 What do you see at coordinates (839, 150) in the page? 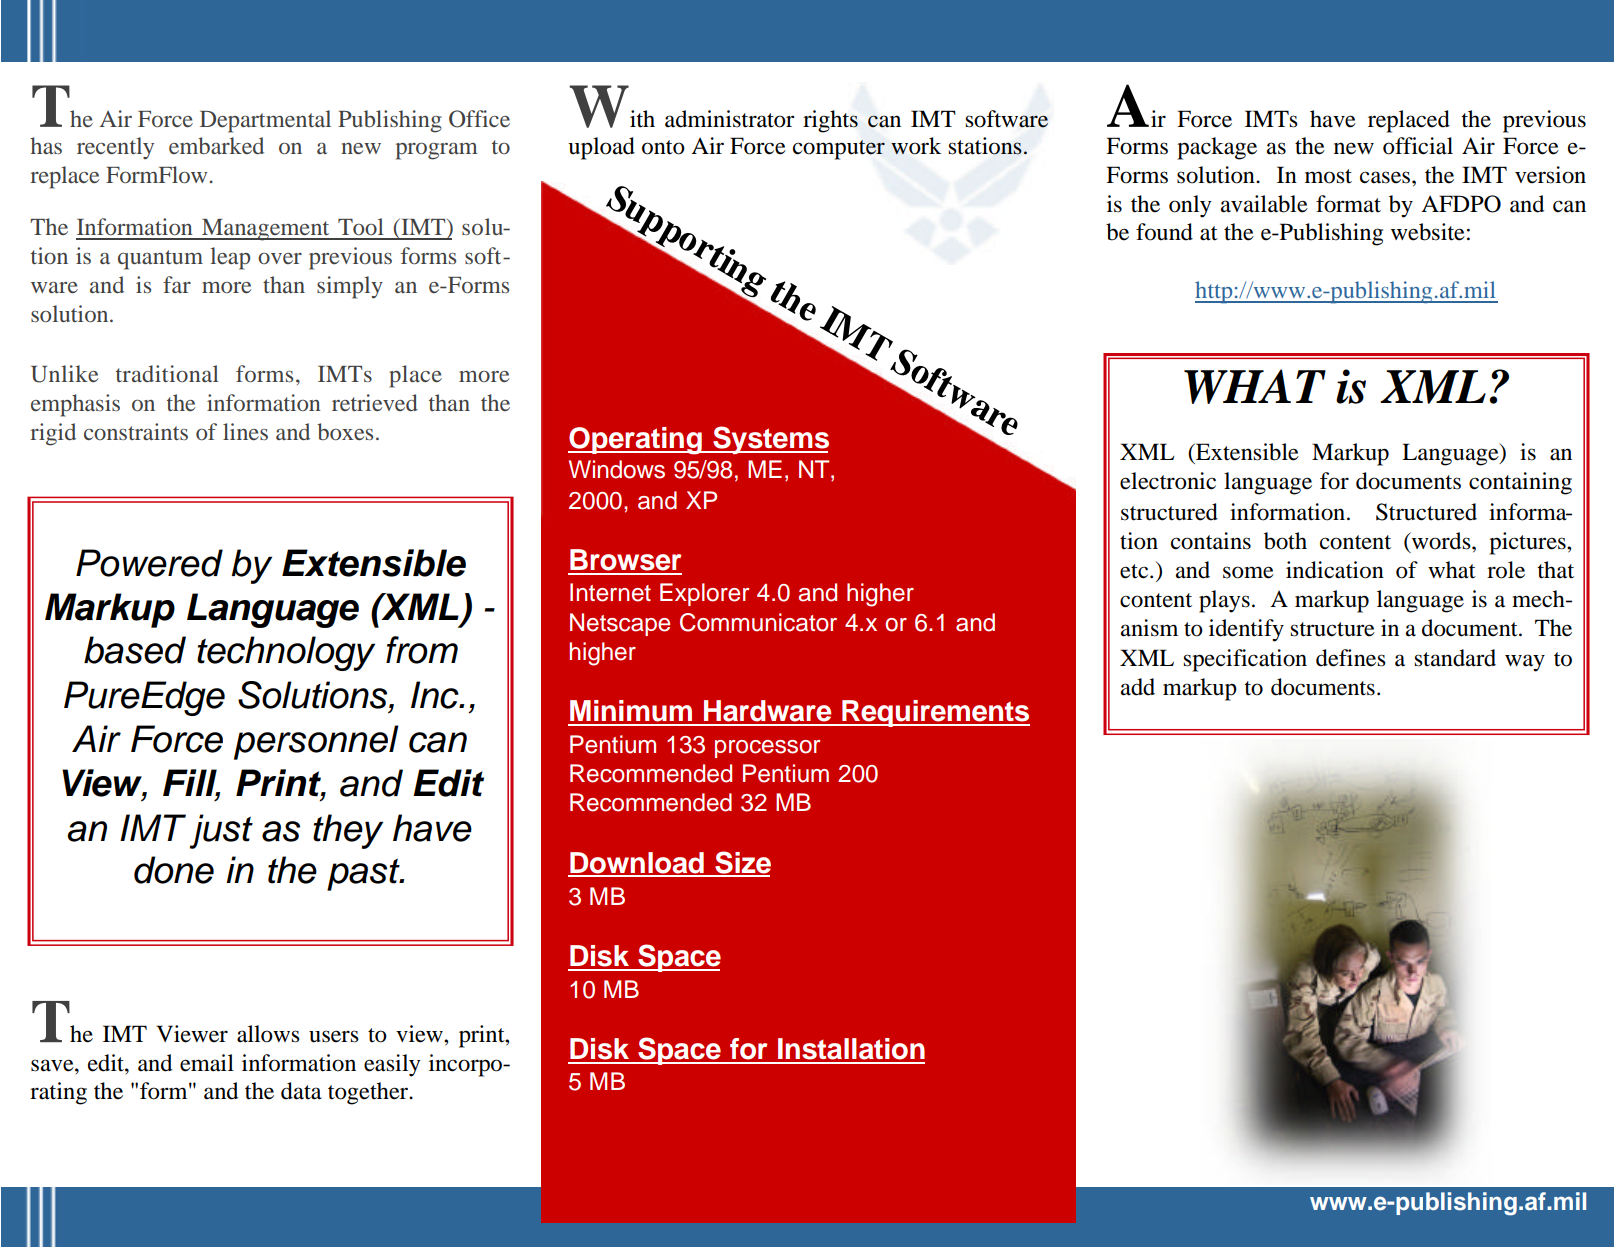
I see `computer` at bounding box center [839, 150].
